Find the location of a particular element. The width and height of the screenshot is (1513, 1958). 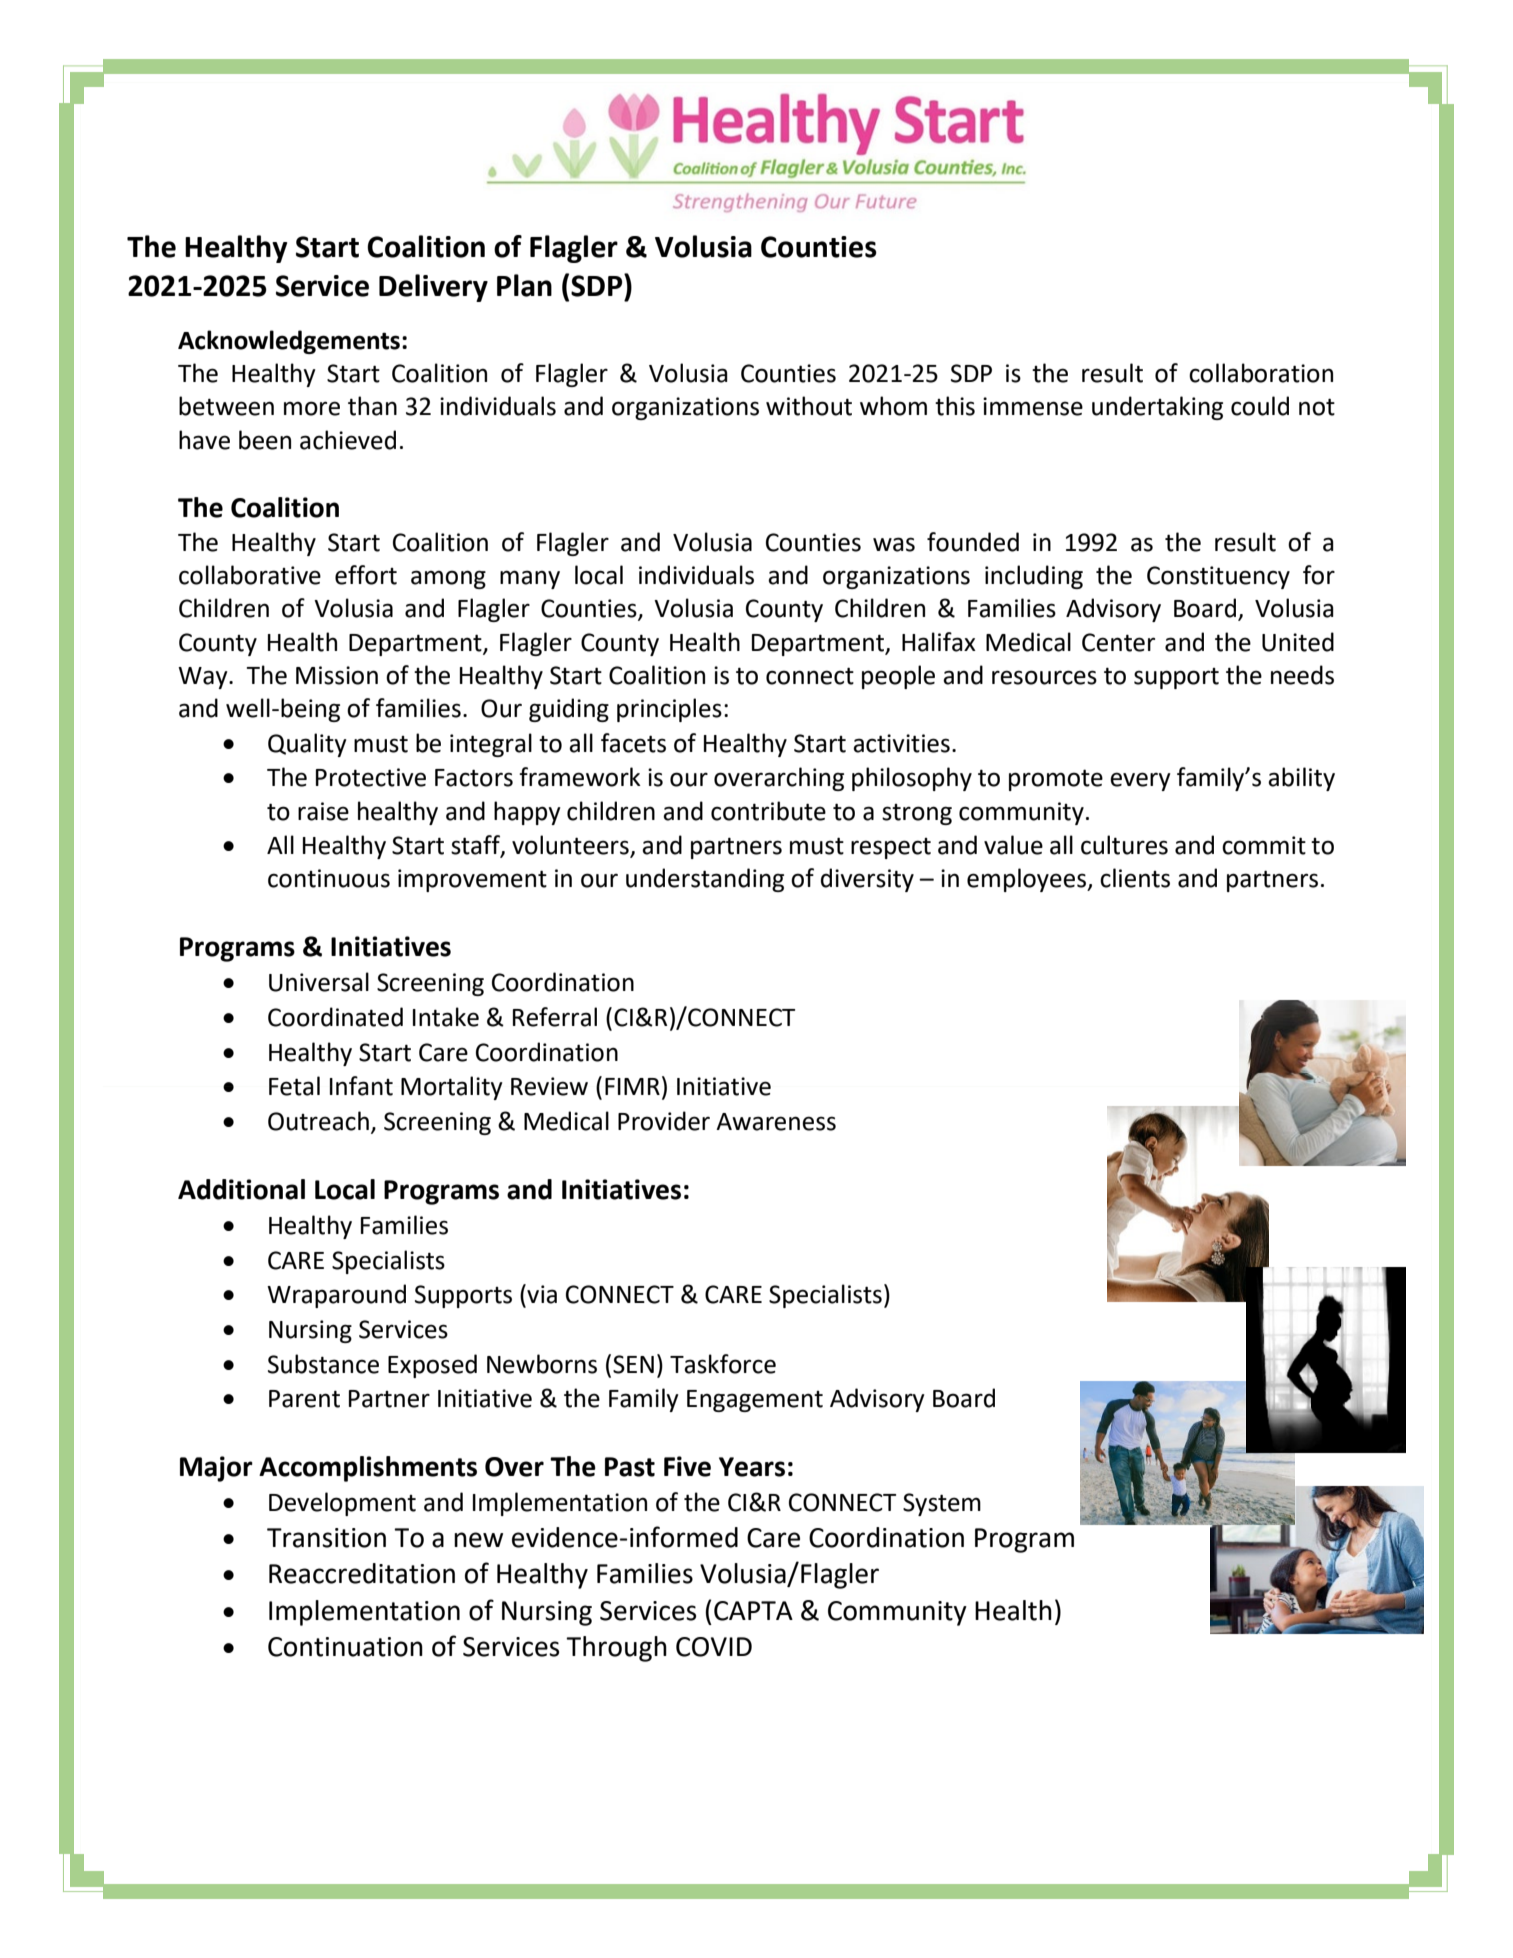

collaboration is located at coordinates (1261, 373).
